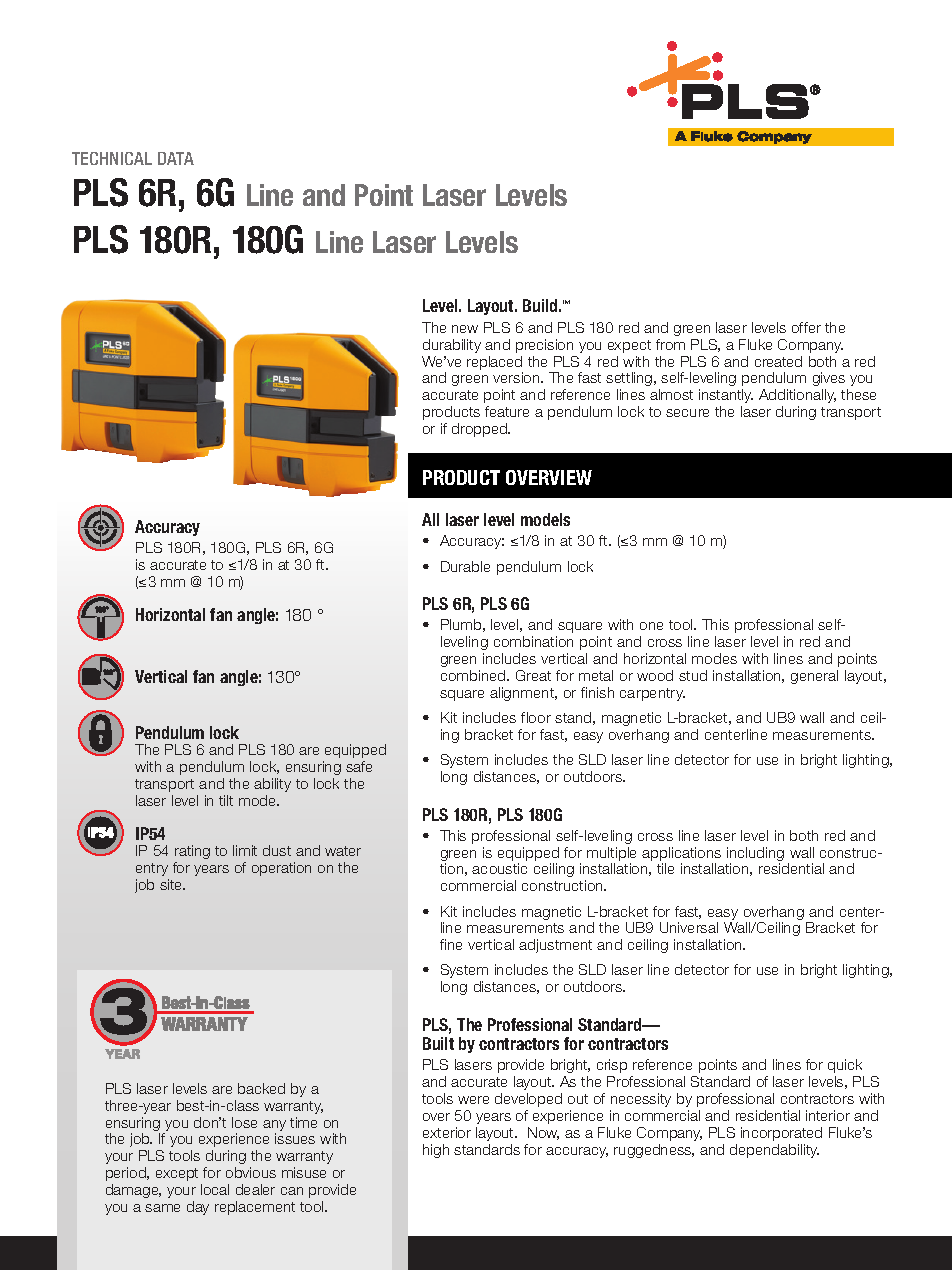 This screenshot has width=952, height=1270. Describe the element at coordinates (755, 855) in the screenshot. I see `including` at that location.
